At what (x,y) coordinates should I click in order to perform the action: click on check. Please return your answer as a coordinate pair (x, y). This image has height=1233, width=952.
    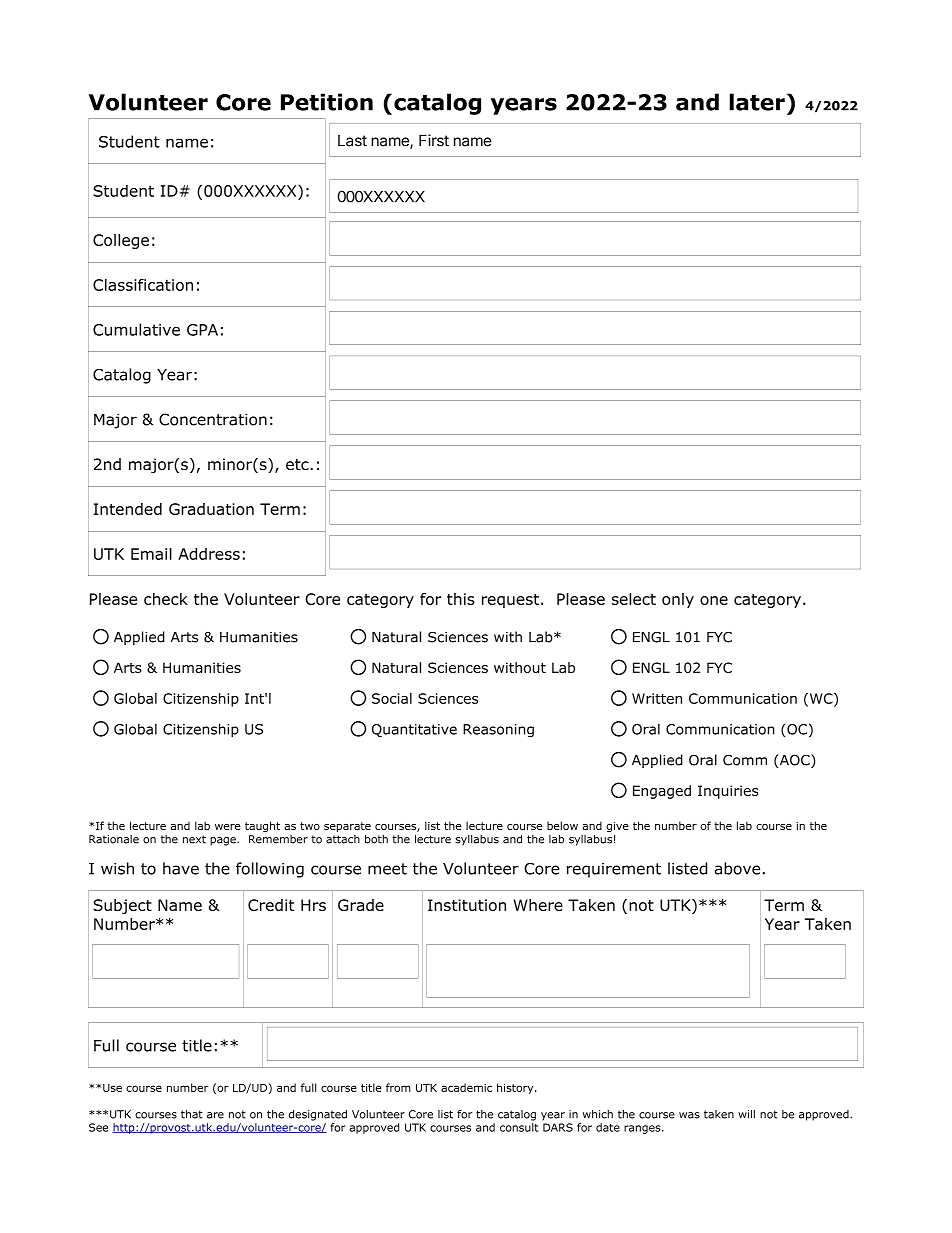
    Looking at the image, I should click on (166, 599).
